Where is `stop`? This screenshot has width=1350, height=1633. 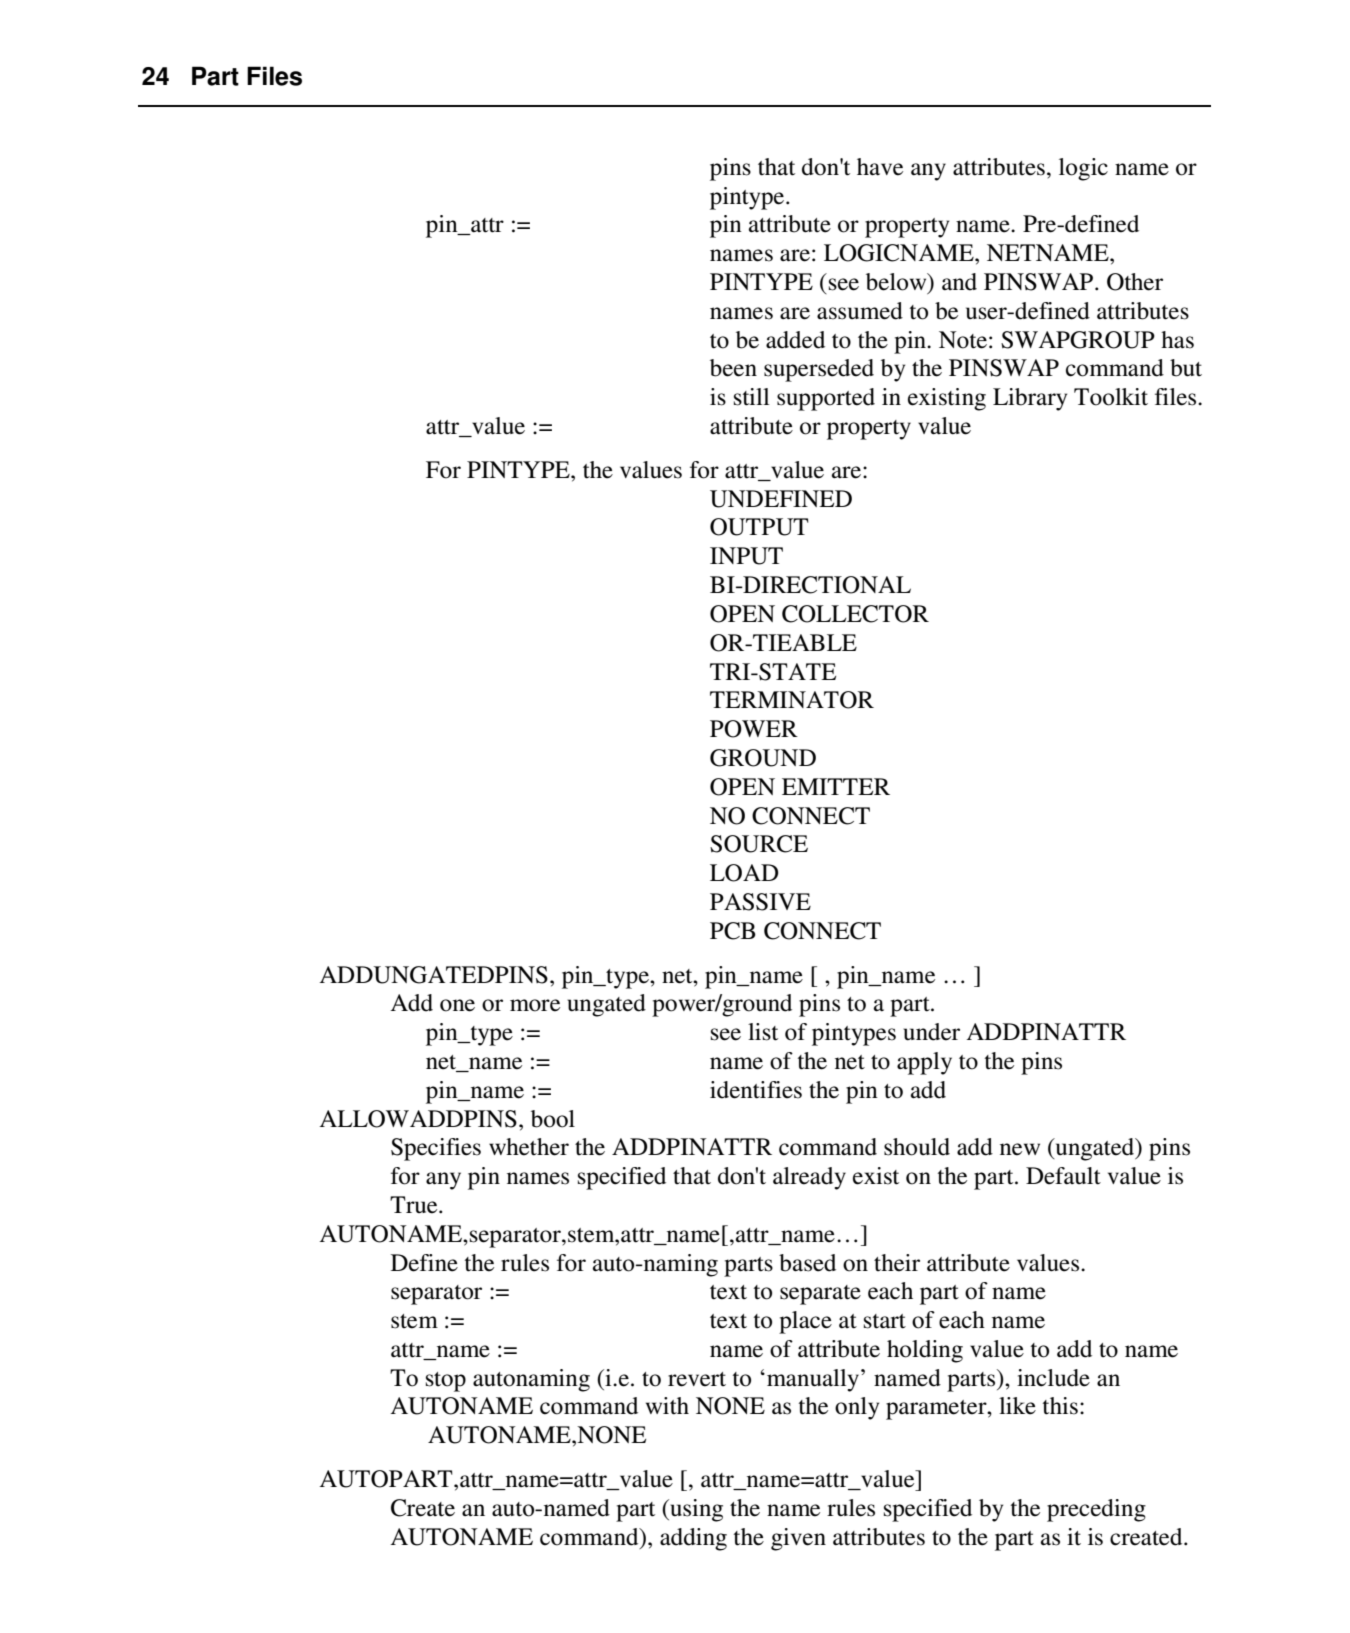
stop is located at coordinates (446, 1382).
